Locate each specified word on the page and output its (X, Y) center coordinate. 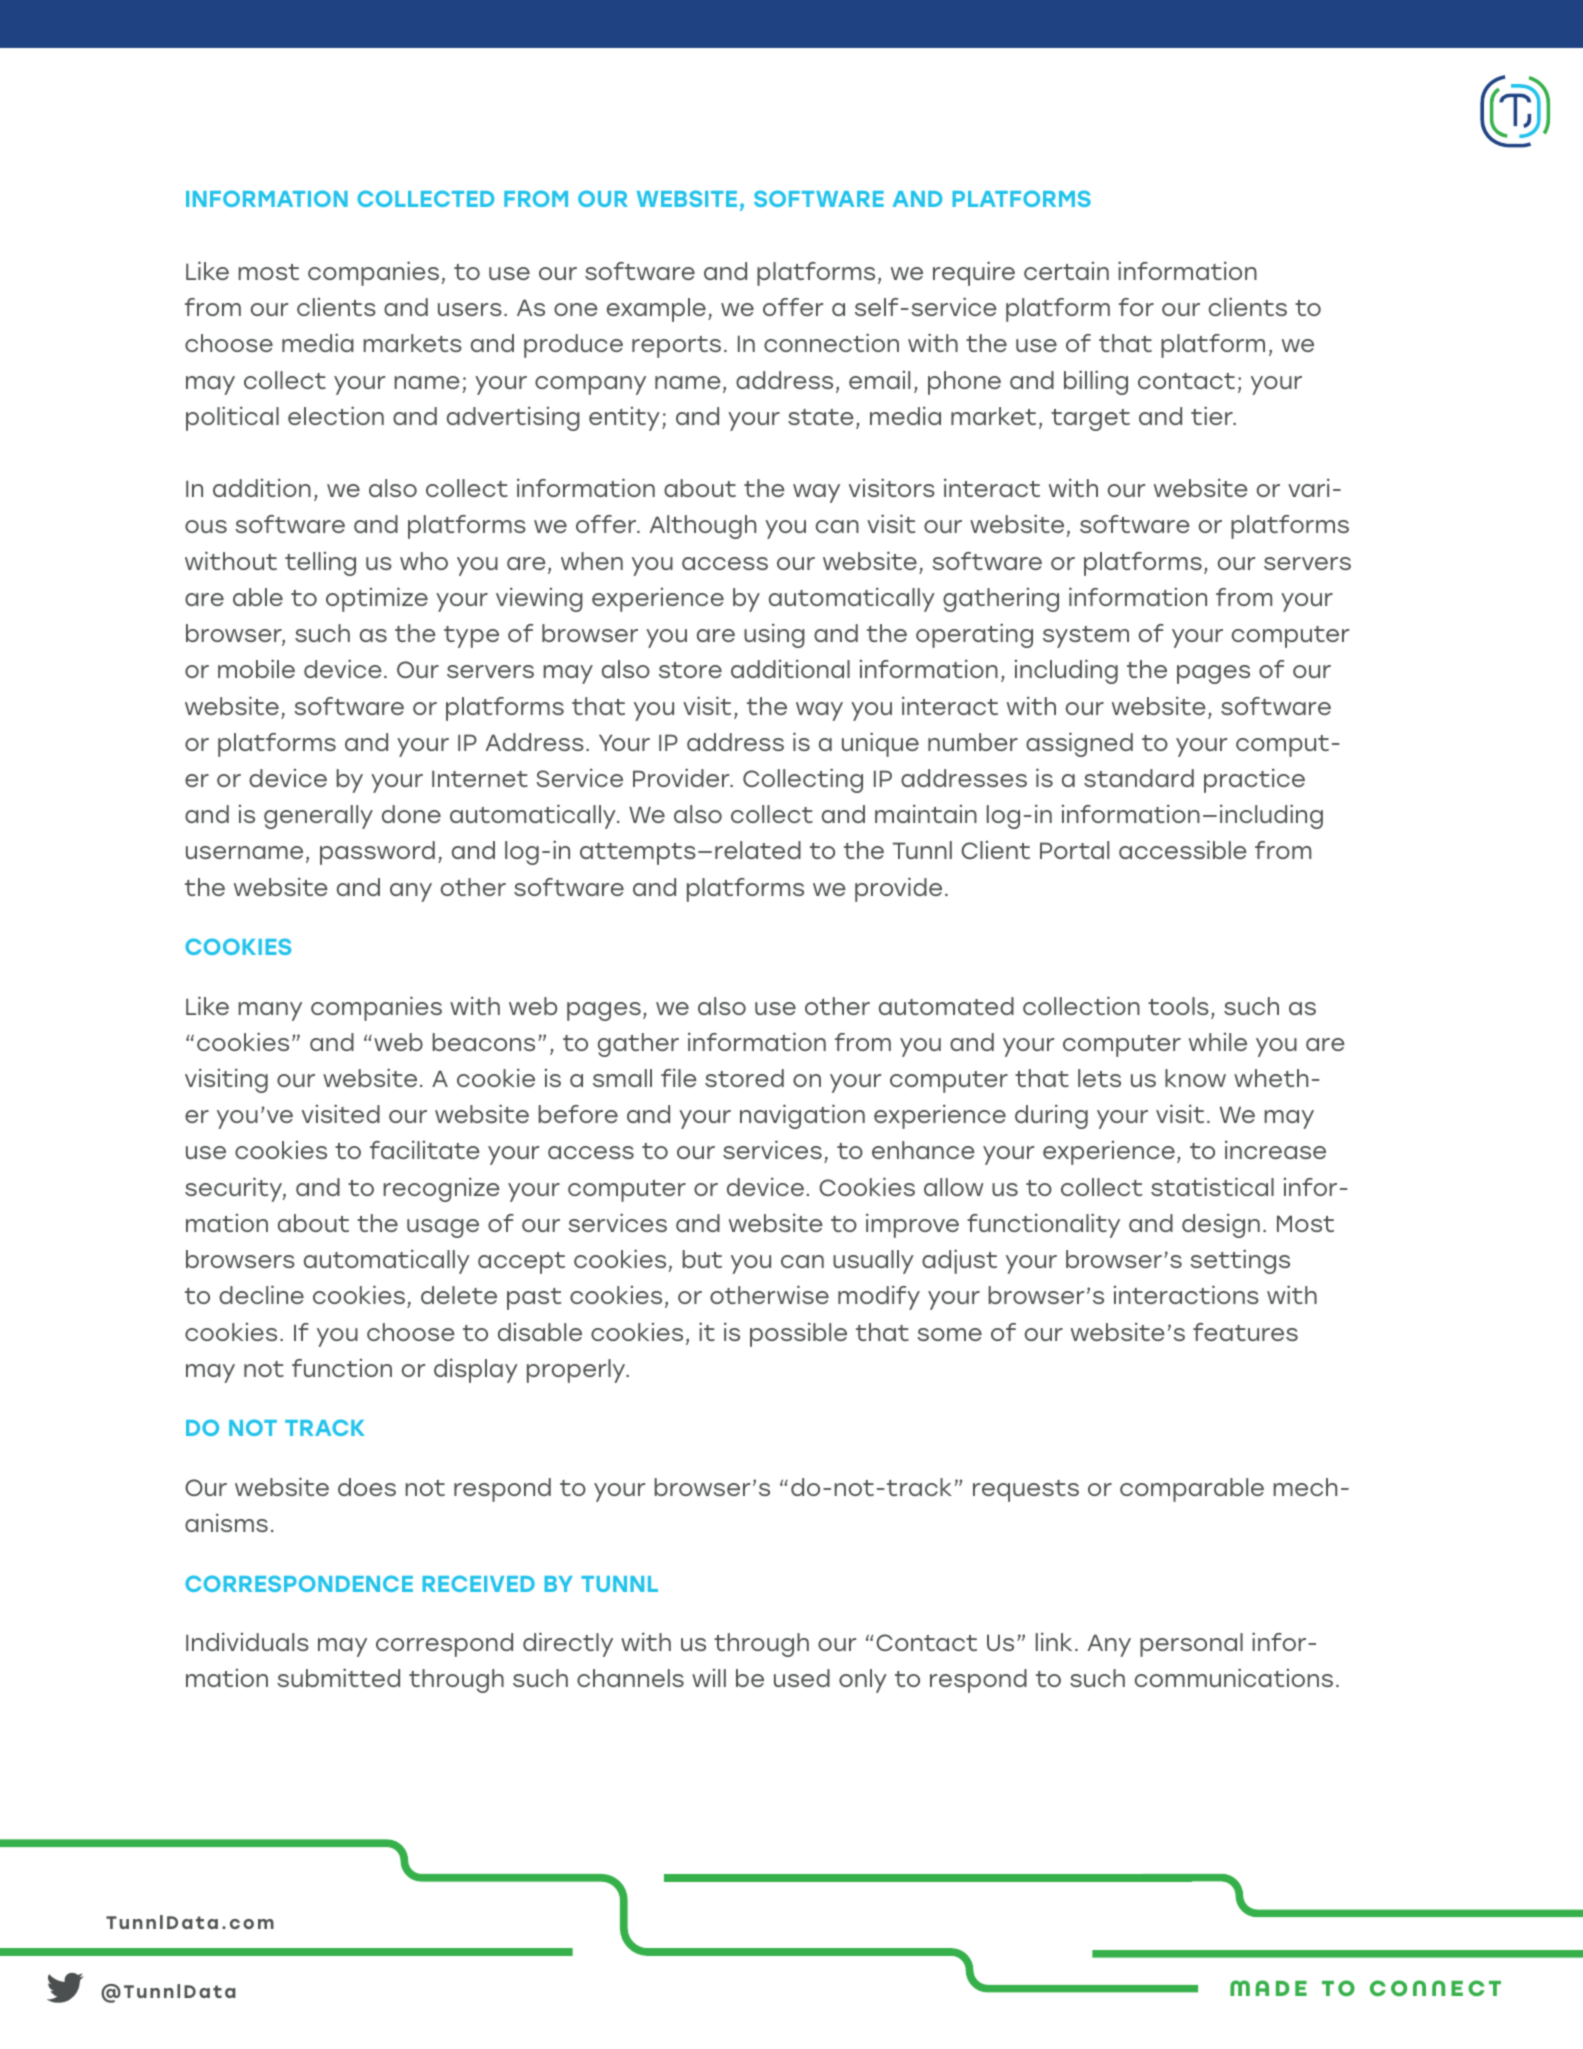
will (709, 1678)
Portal (1074, 850)
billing (1096, 382)
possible (798, 1334)
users (470, 309)
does (367, 1487)
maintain (926, 813)
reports (676, 347)
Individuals (247, 1641)
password (377, 853)
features (1245, 1332)
